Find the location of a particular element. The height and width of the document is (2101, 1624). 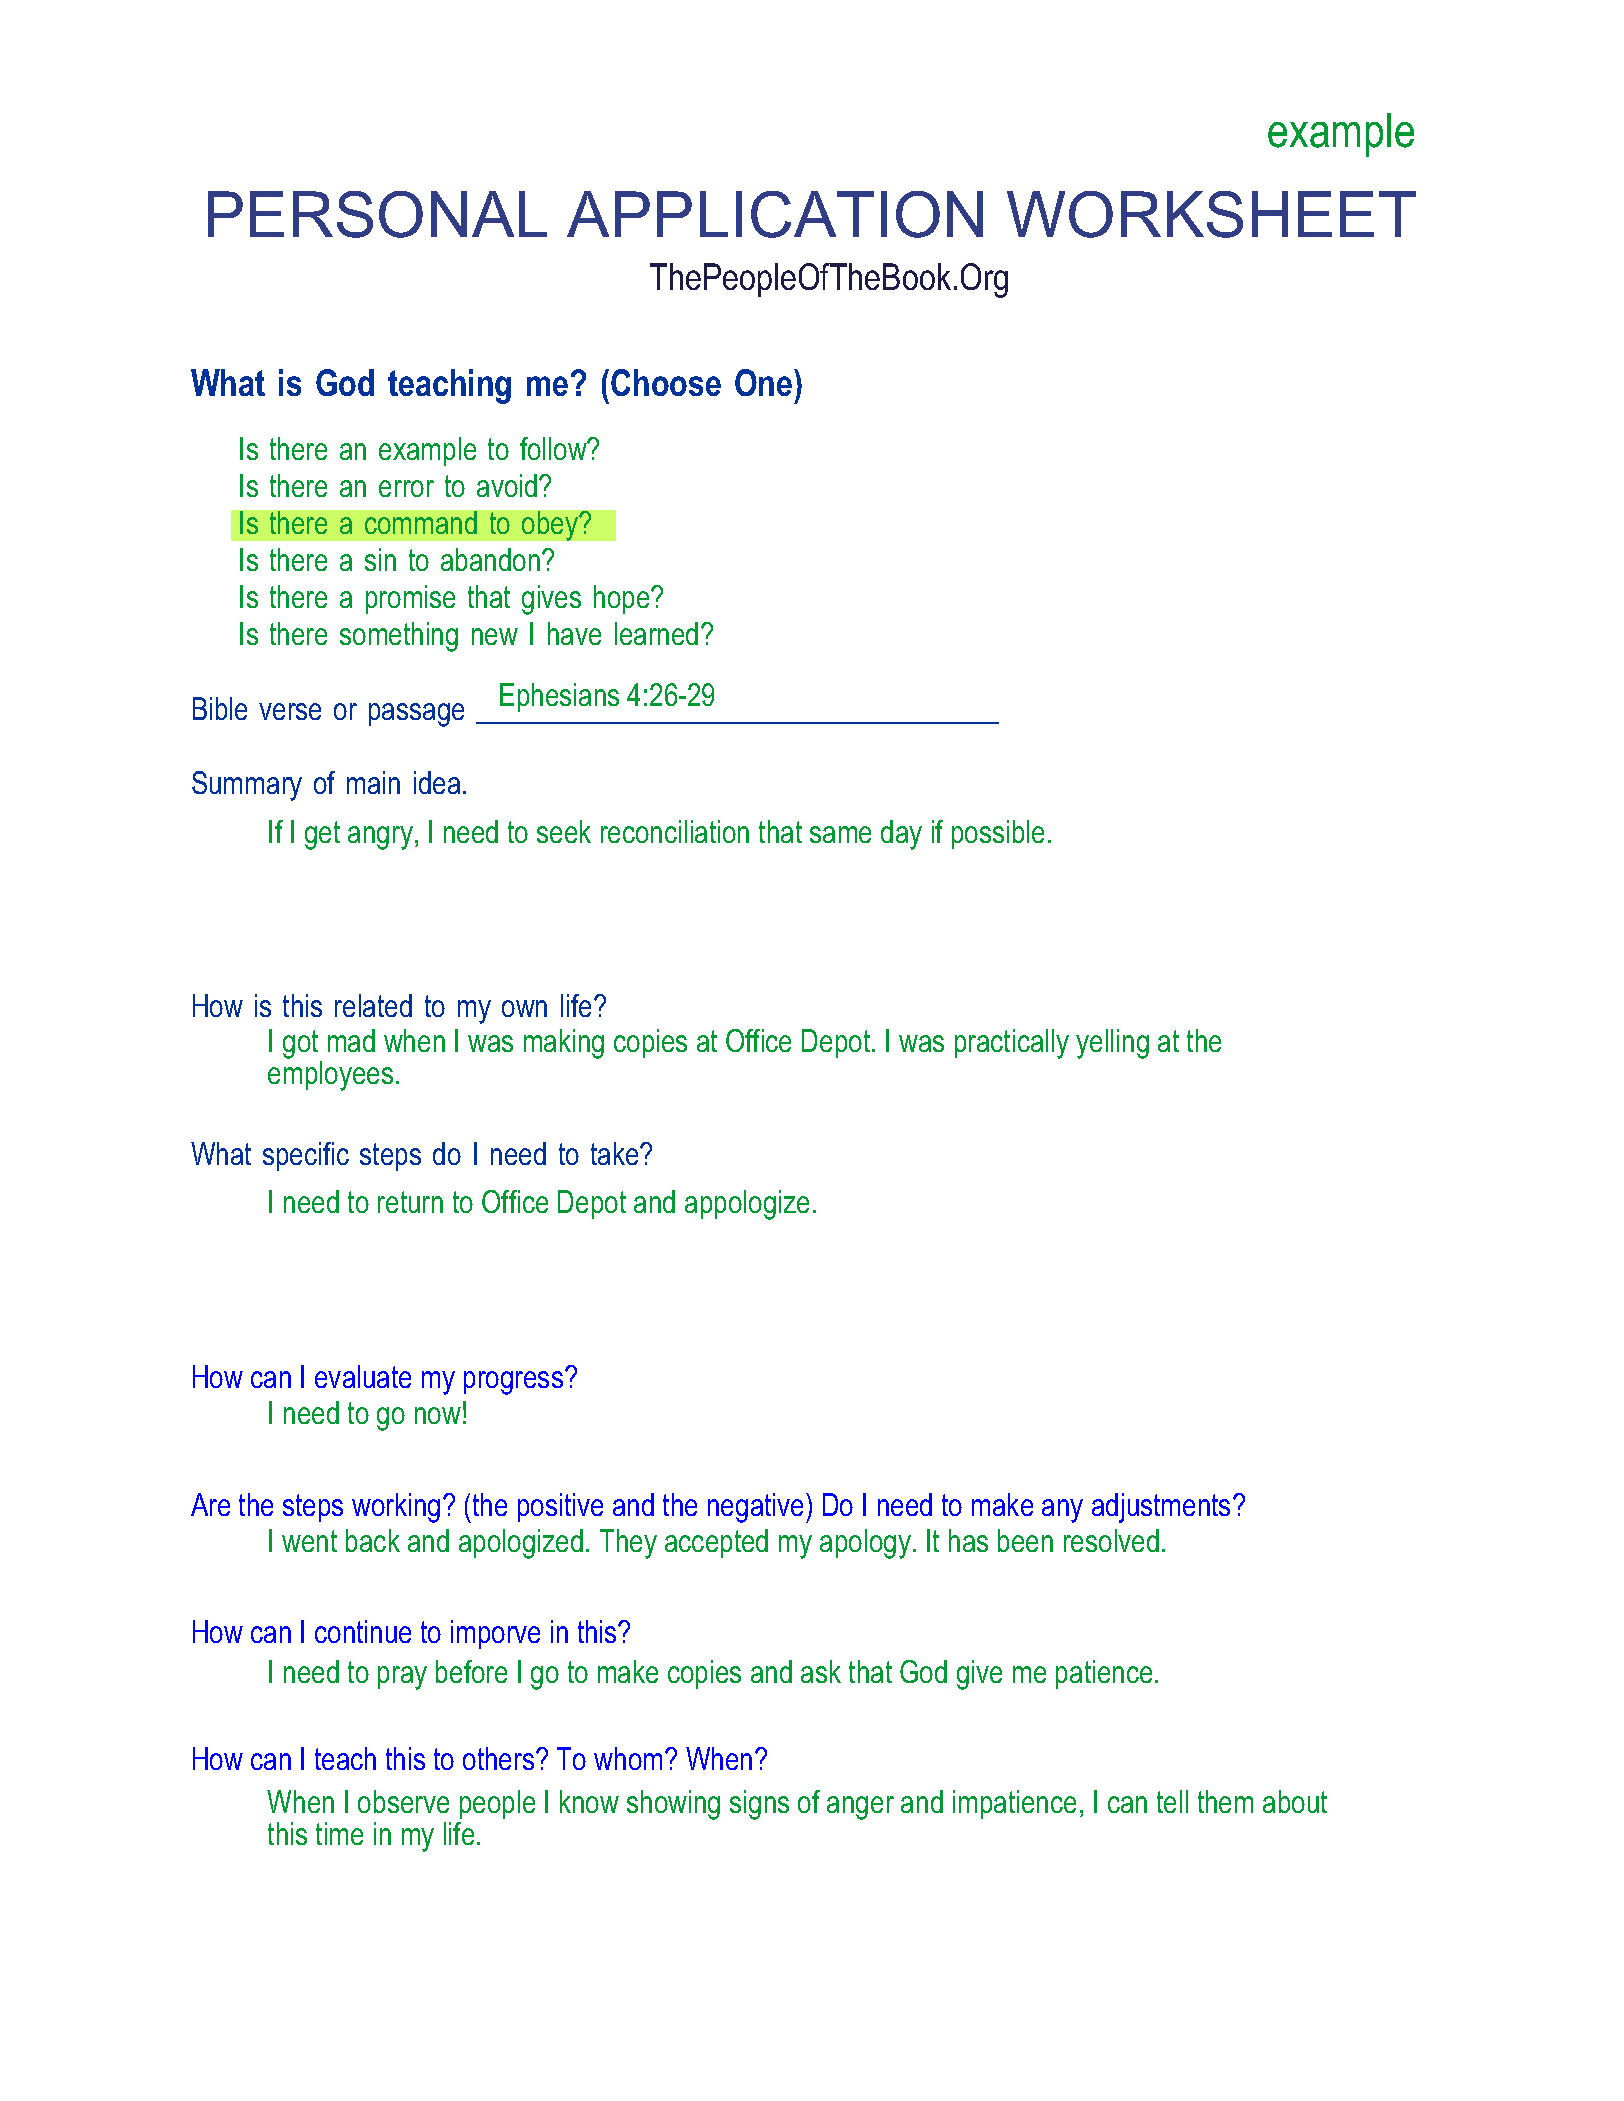

WORKSHEET is located at coordinates (1211, 214).
